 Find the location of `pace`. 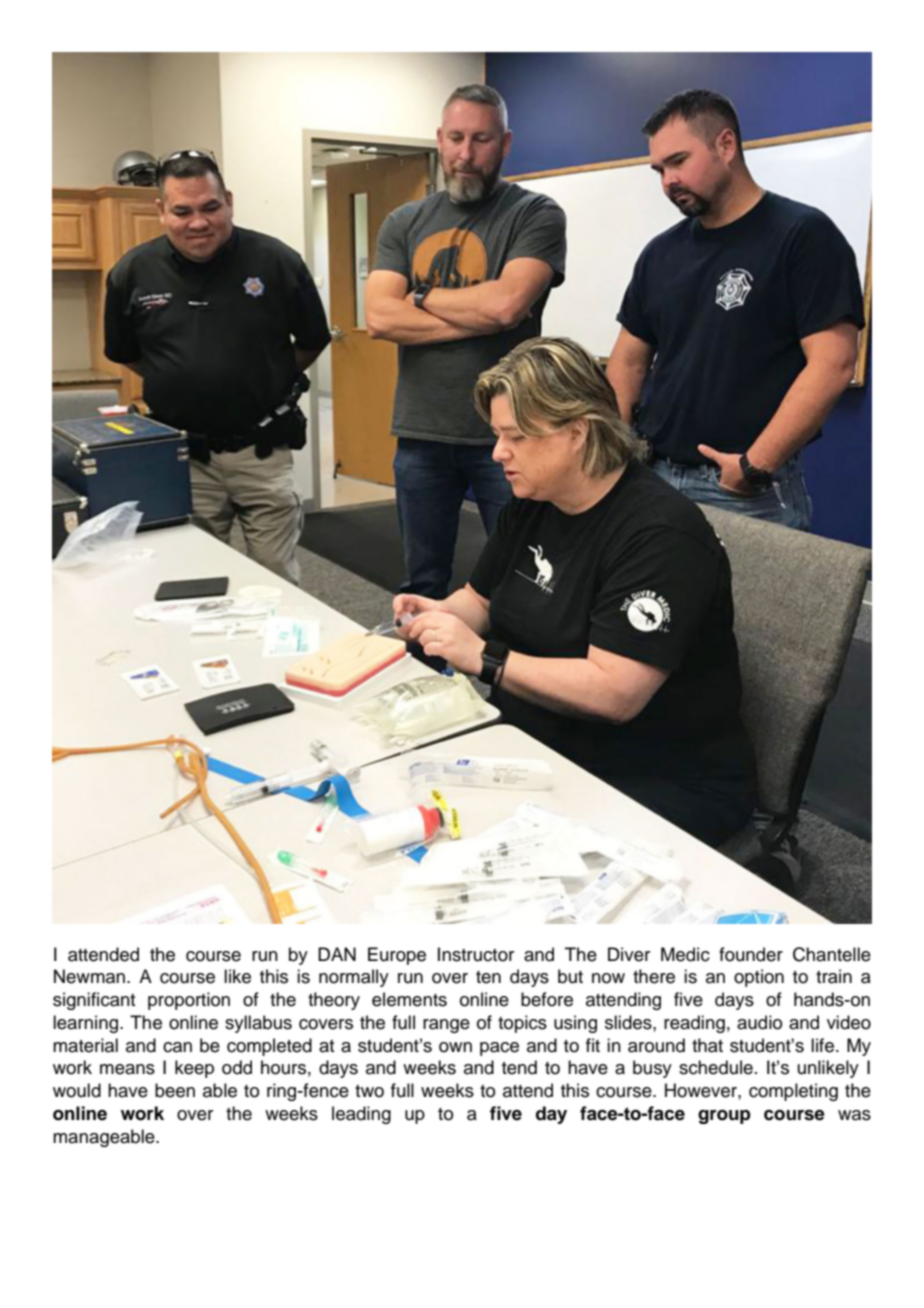

pace is located at coordinates (499, 1049).
